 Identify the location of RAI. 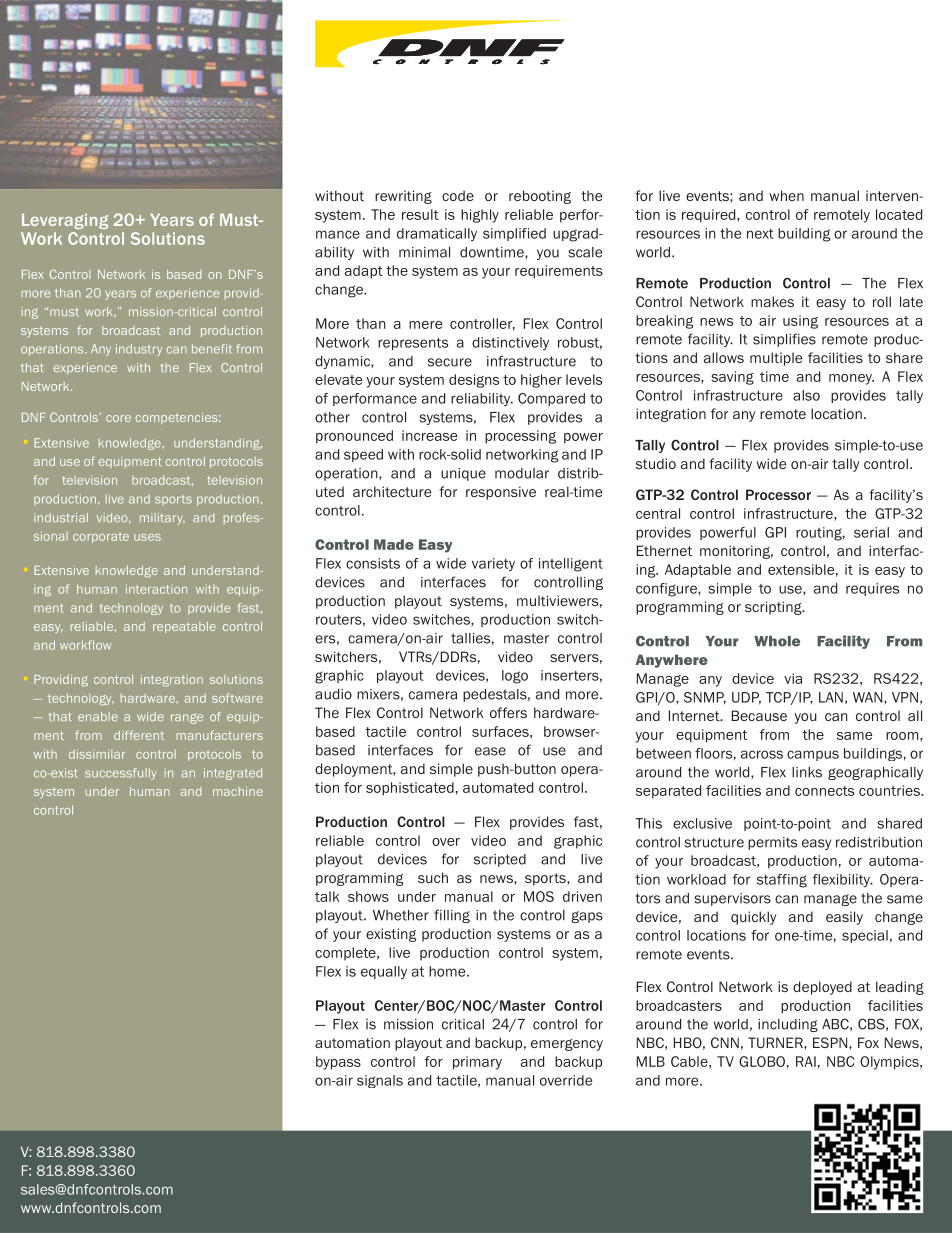
(806, 1061).
